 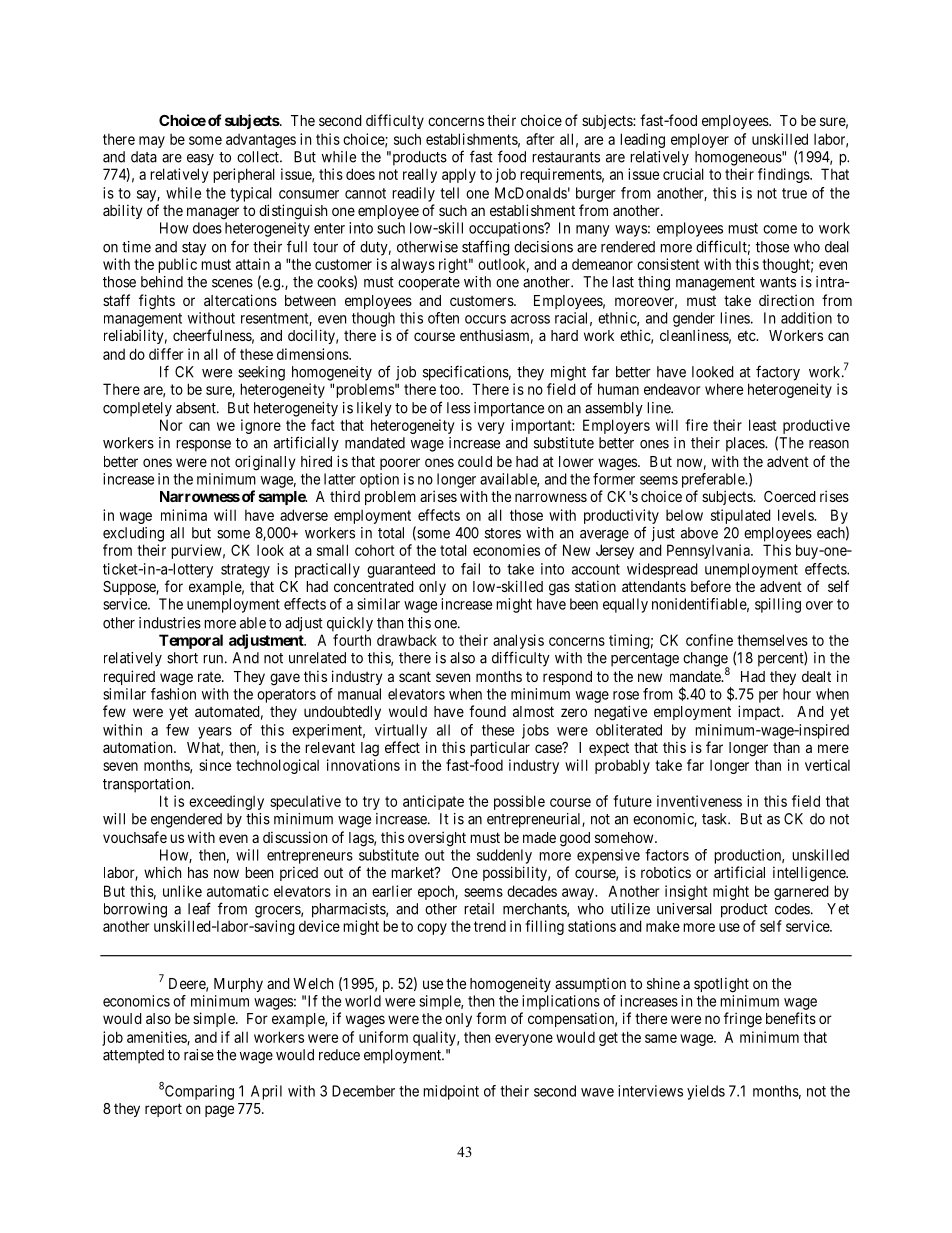 What do you see at coordinates (459, 175) in the screenshot?
I see `apply` at bounding box center [459, 175].
